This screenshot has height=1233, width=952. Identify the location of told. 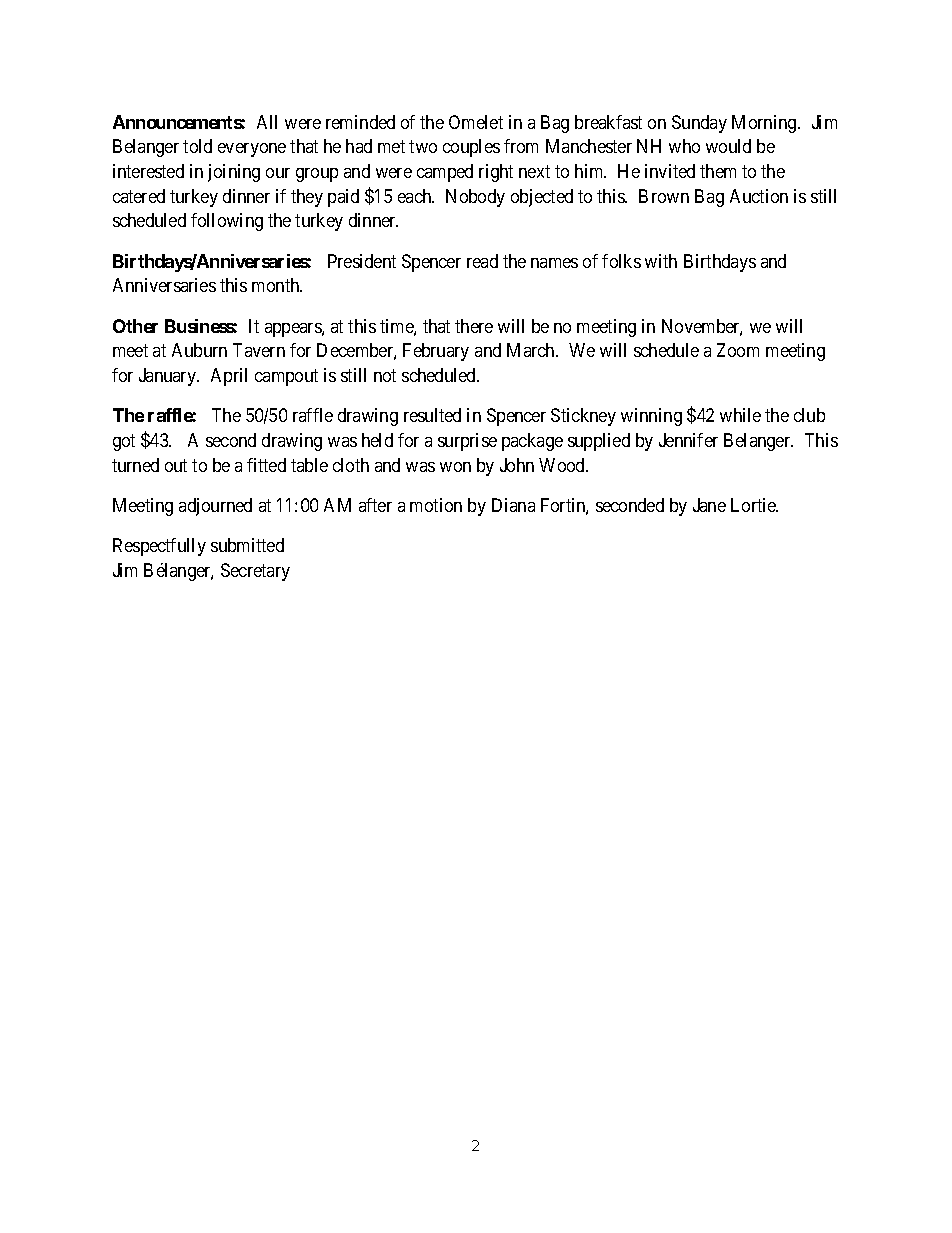
(197, 146).
